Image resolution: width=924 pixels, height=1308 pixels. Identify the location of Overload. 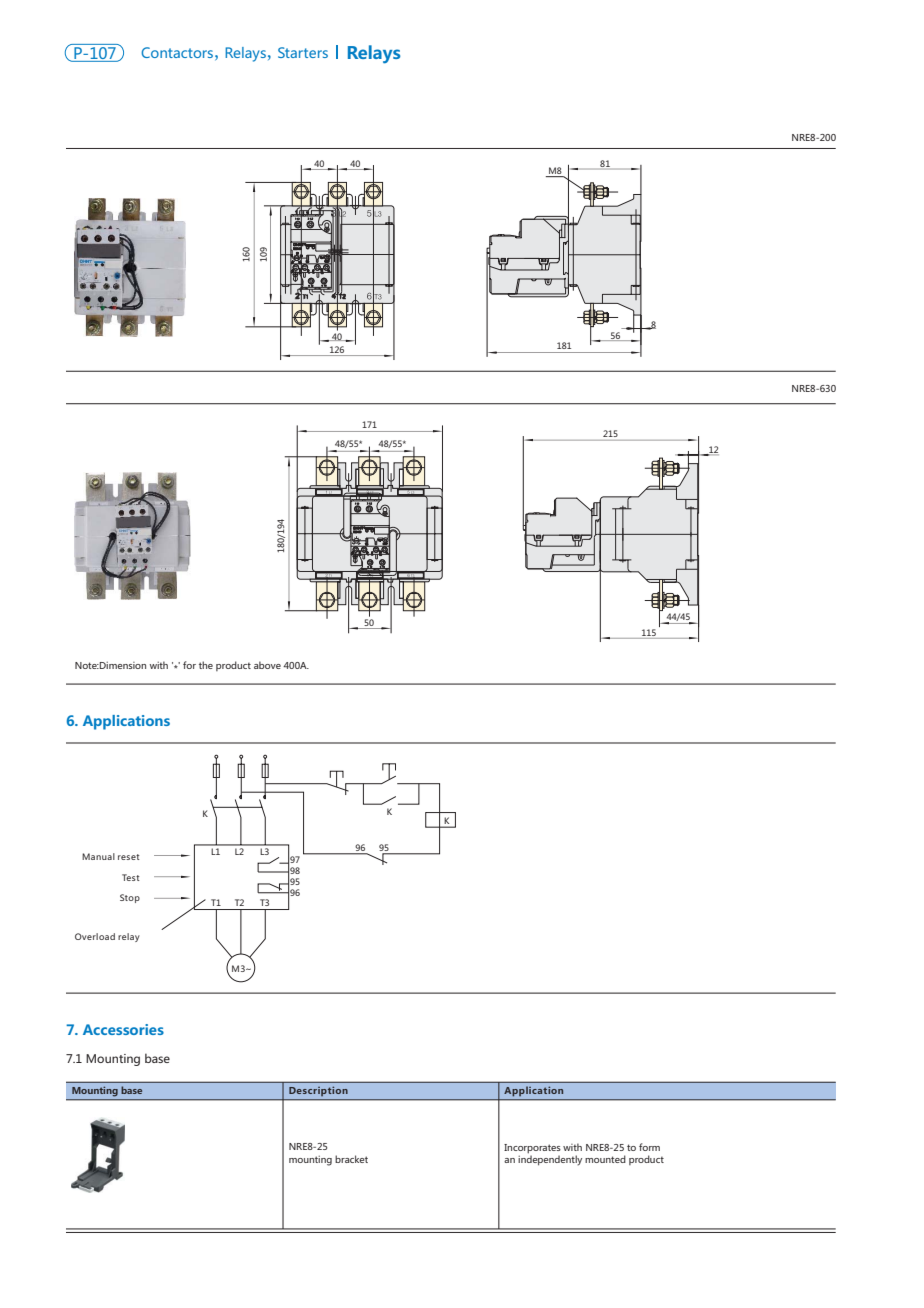
(95, 936).
